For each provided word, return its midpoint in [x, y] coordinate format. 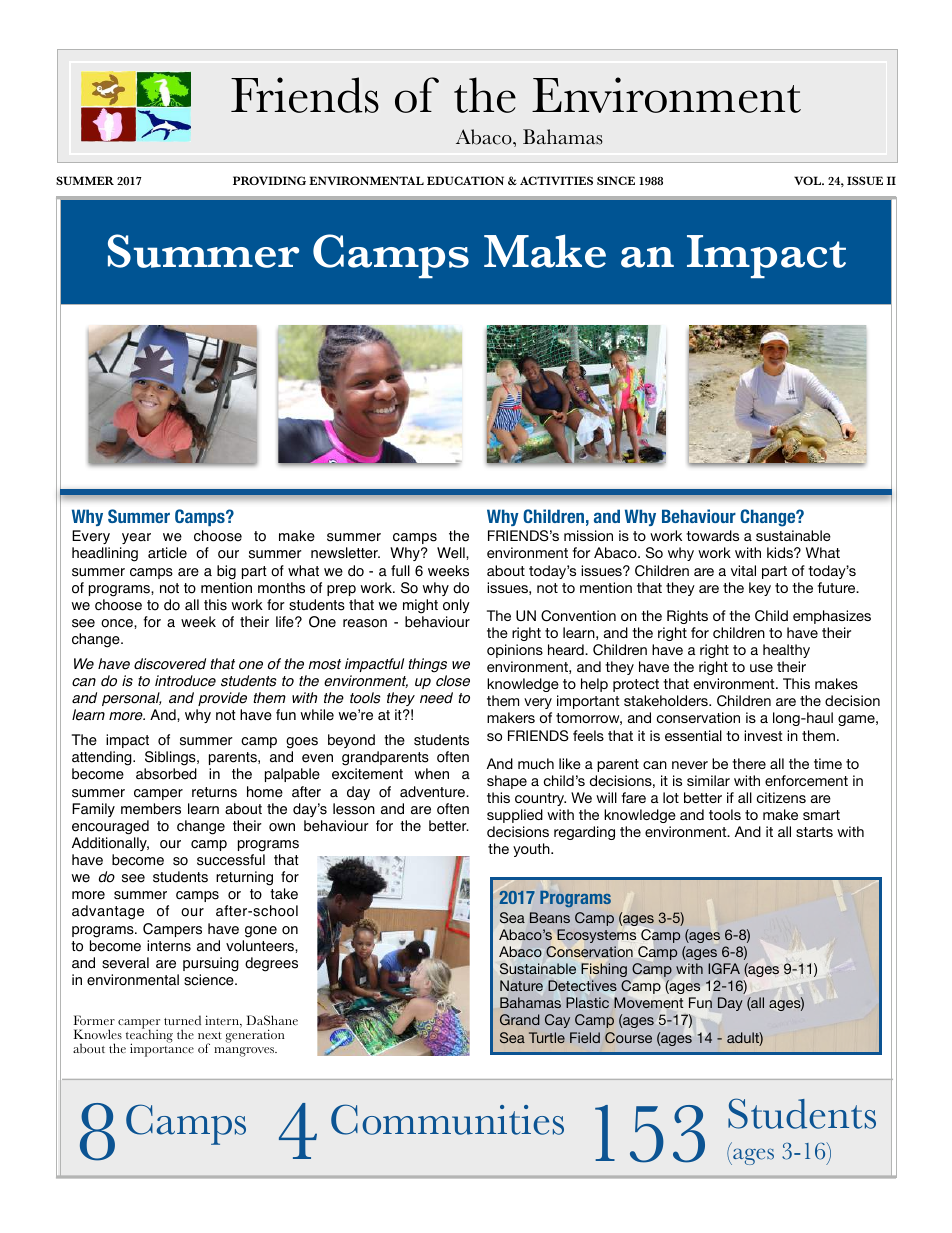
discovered [170, 664]
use [761, 668]
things [427, 665]
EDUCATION [465, 180]
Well [452, 553]
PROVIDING [269, 180]
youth [532, 850]
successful [231, 860]
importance [162, 1049]
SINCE [616, 180]
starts [814, 832]
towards [712, 535]
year [136, 538]
